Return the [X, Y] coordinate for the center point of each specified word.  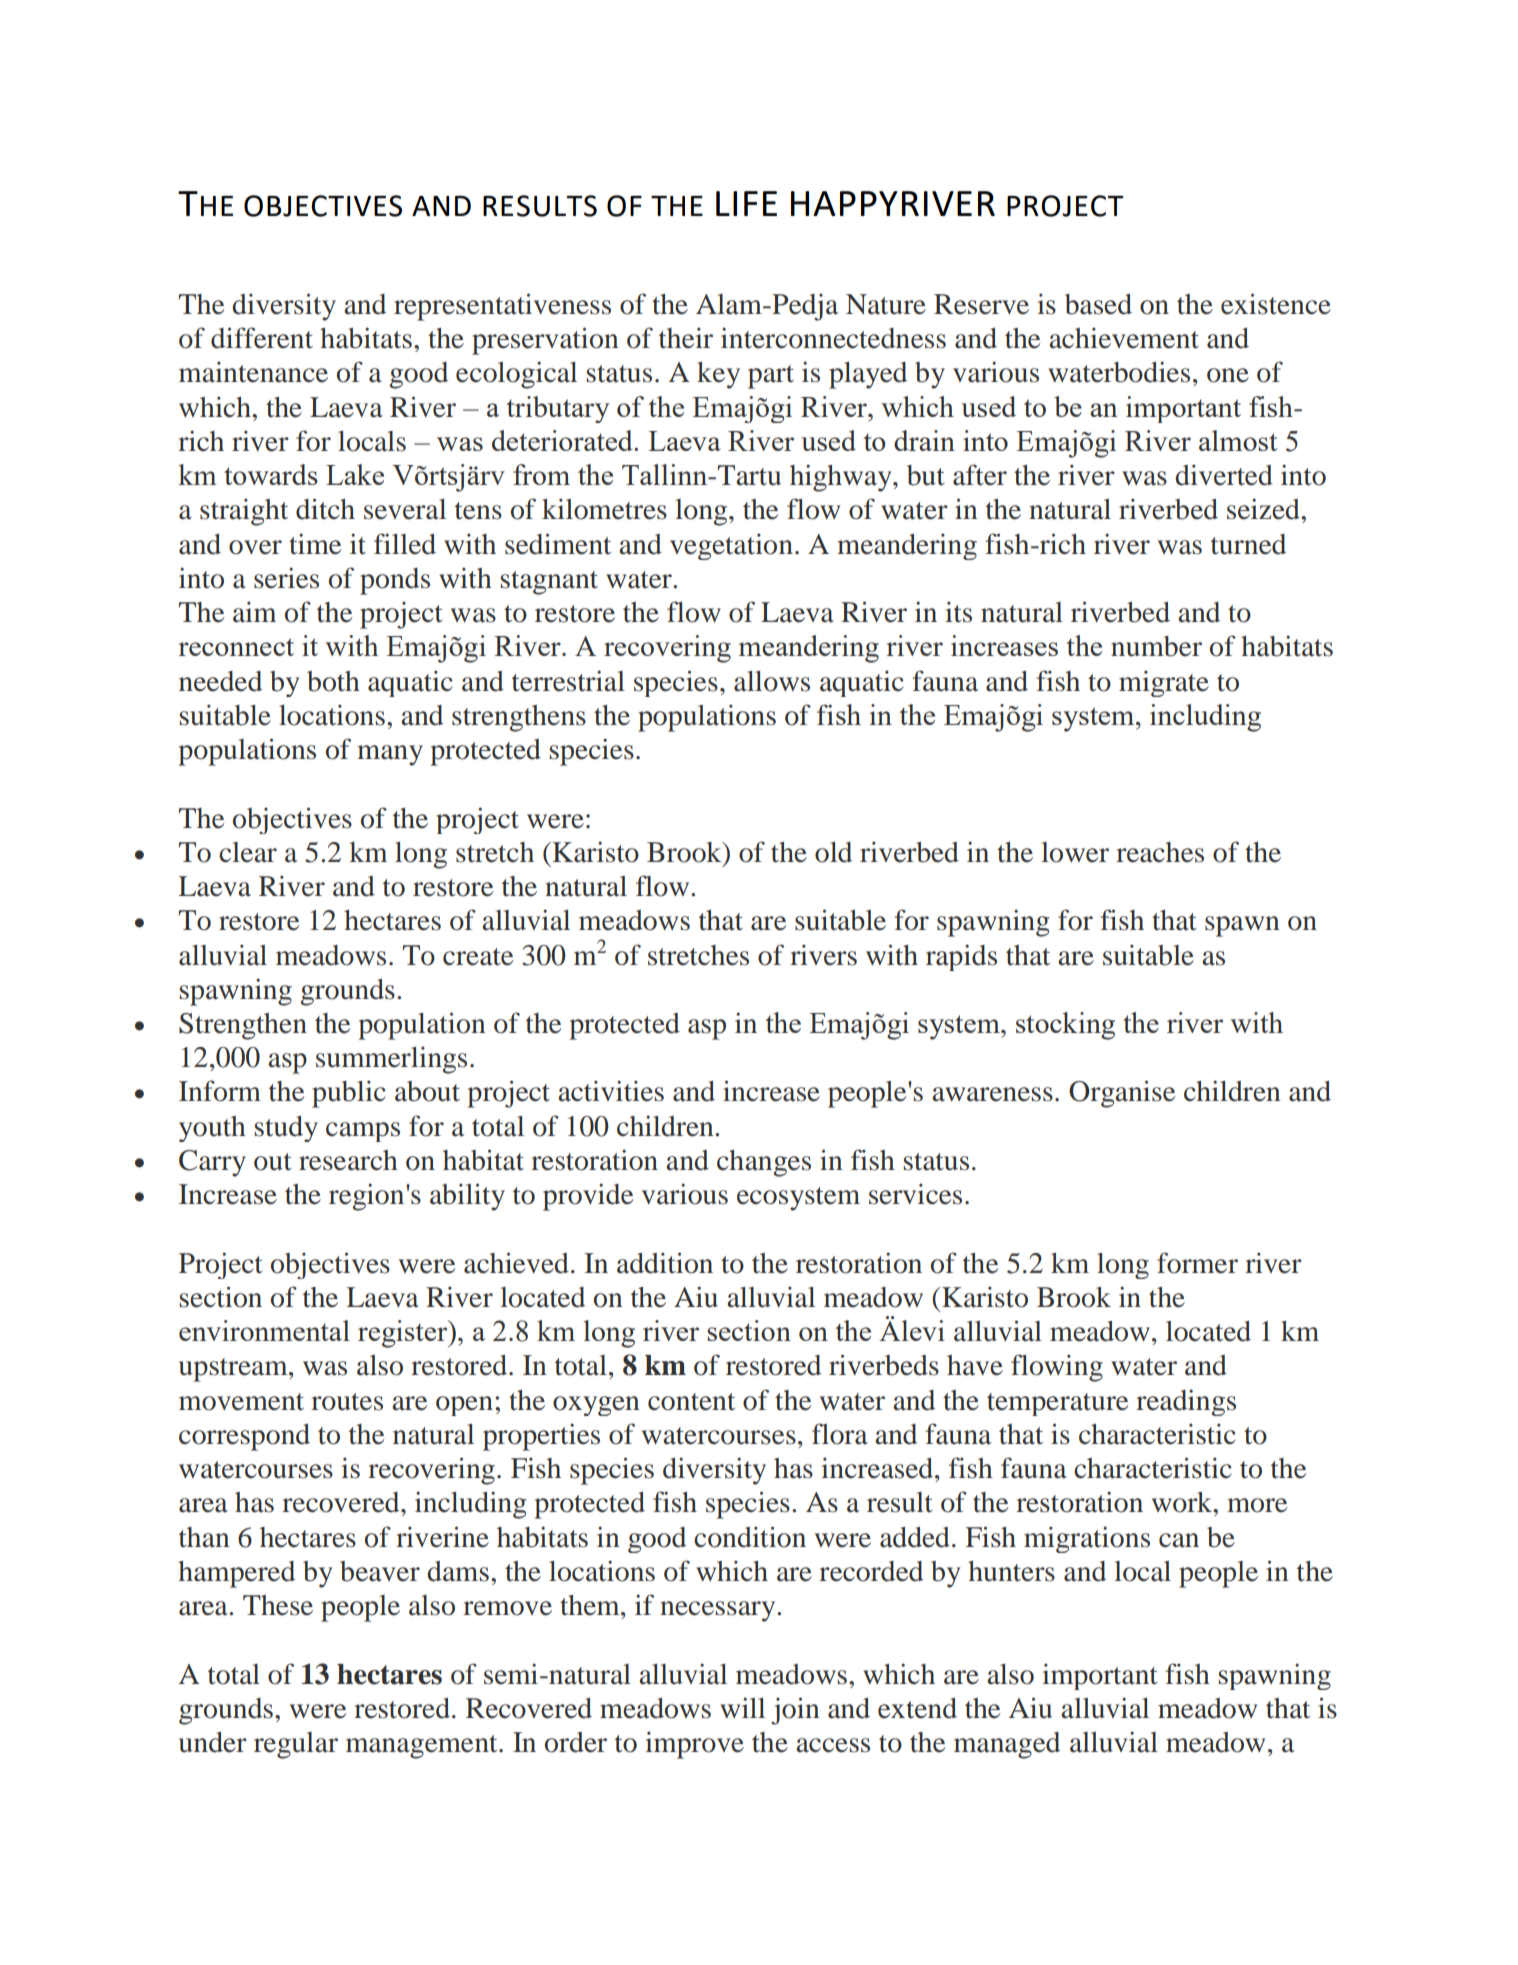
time [315, 544]
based [1098, 304]
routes [347, 1402]
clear [248, 852]
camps [363, 1132]
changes [764, 1163]
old [833, 852]
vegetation [731, 546]
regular [296, 1745]
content [691, 1402]
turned [1248, 544]
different [262, 338]
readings [1186, 1402]
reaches [1160, 852]
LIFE [746, 203]
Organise [1122, 1094]
